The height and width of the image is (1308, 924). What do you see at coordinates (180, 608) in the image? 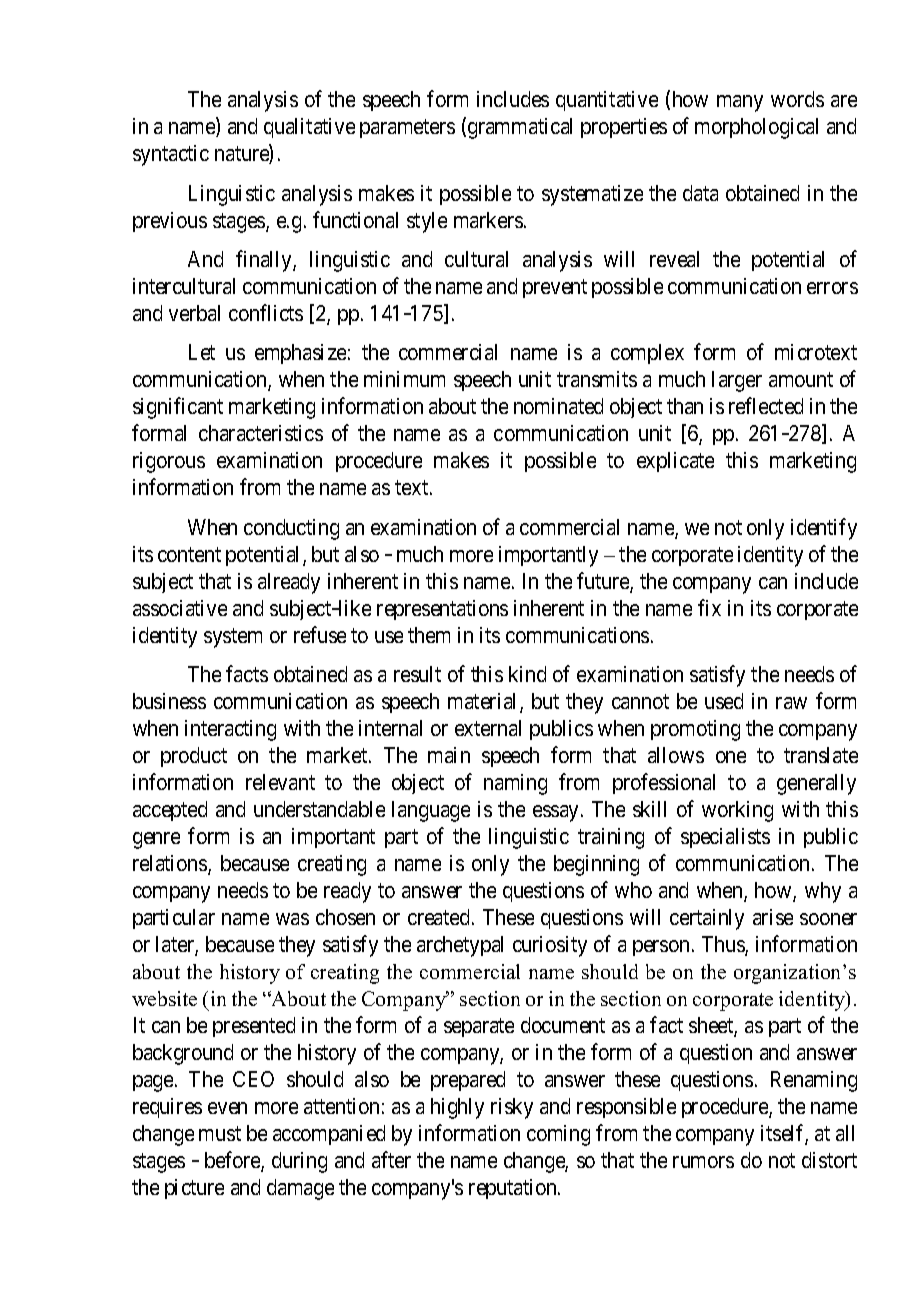
I see `associative` at bounding box center [180, 608].
